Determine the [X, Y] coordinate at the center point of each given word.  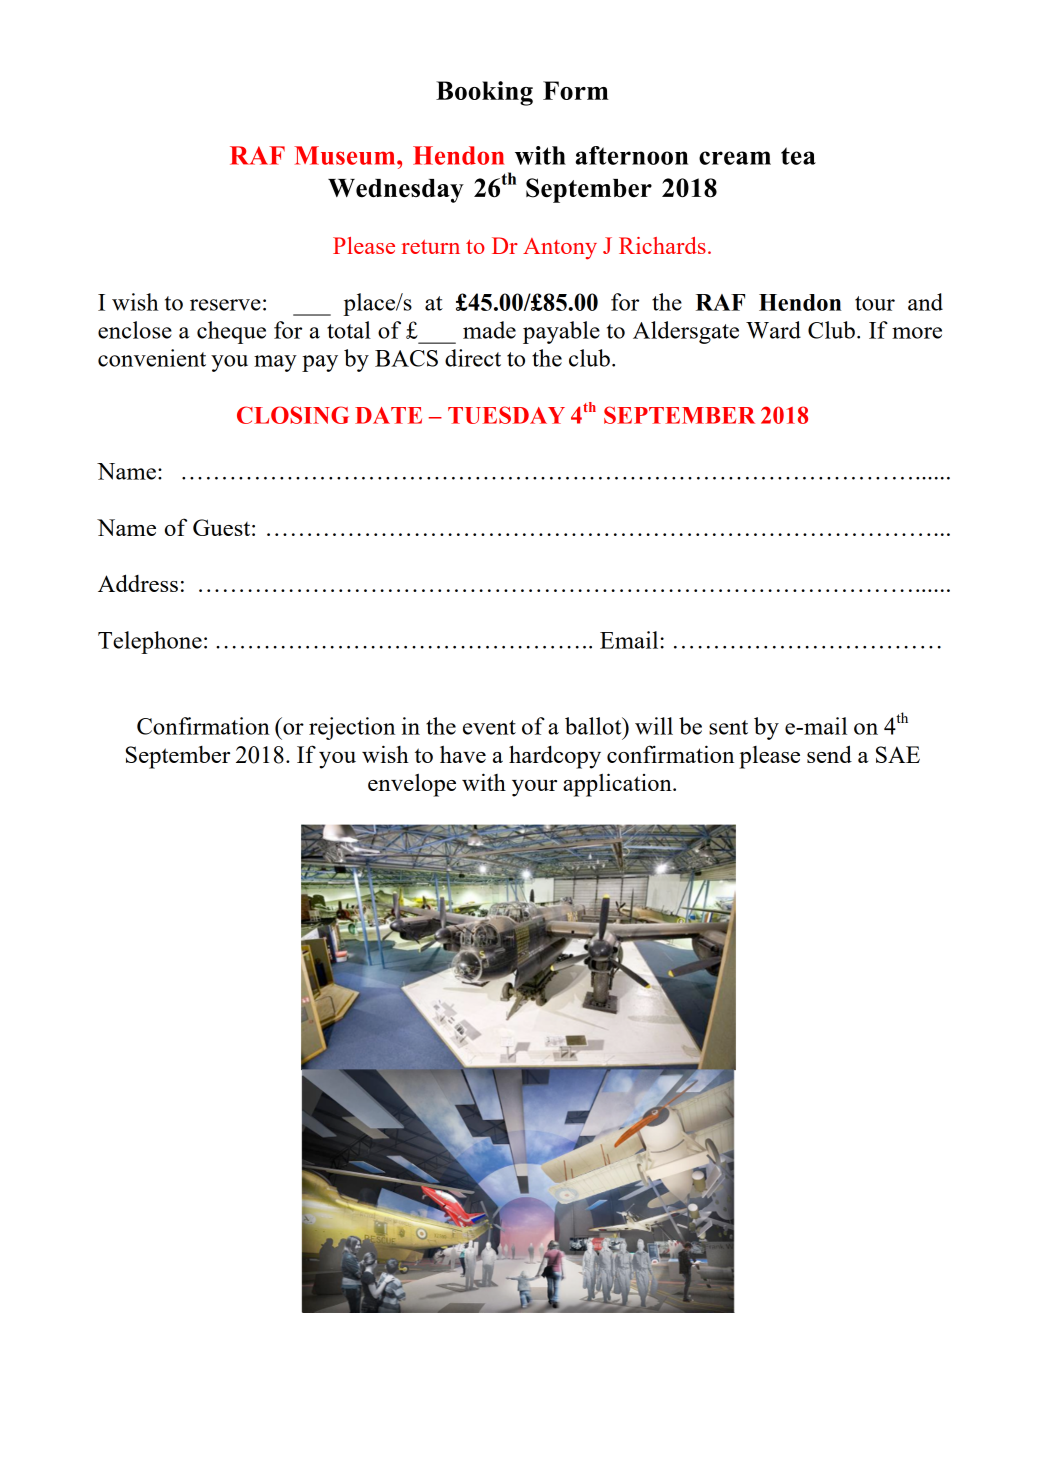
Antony [560, 249]
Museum [346, 155]
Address [138, 583]
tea [798, 156]
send [829, 754]
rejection [352, 728]
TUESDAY [506, 415]
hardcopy [555, 757]
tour [875, 303]
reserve [225, 305]
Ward [773, 330]
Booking [484, 93]
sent [728, 727]
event [489, 727]
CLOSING [293, 415]
